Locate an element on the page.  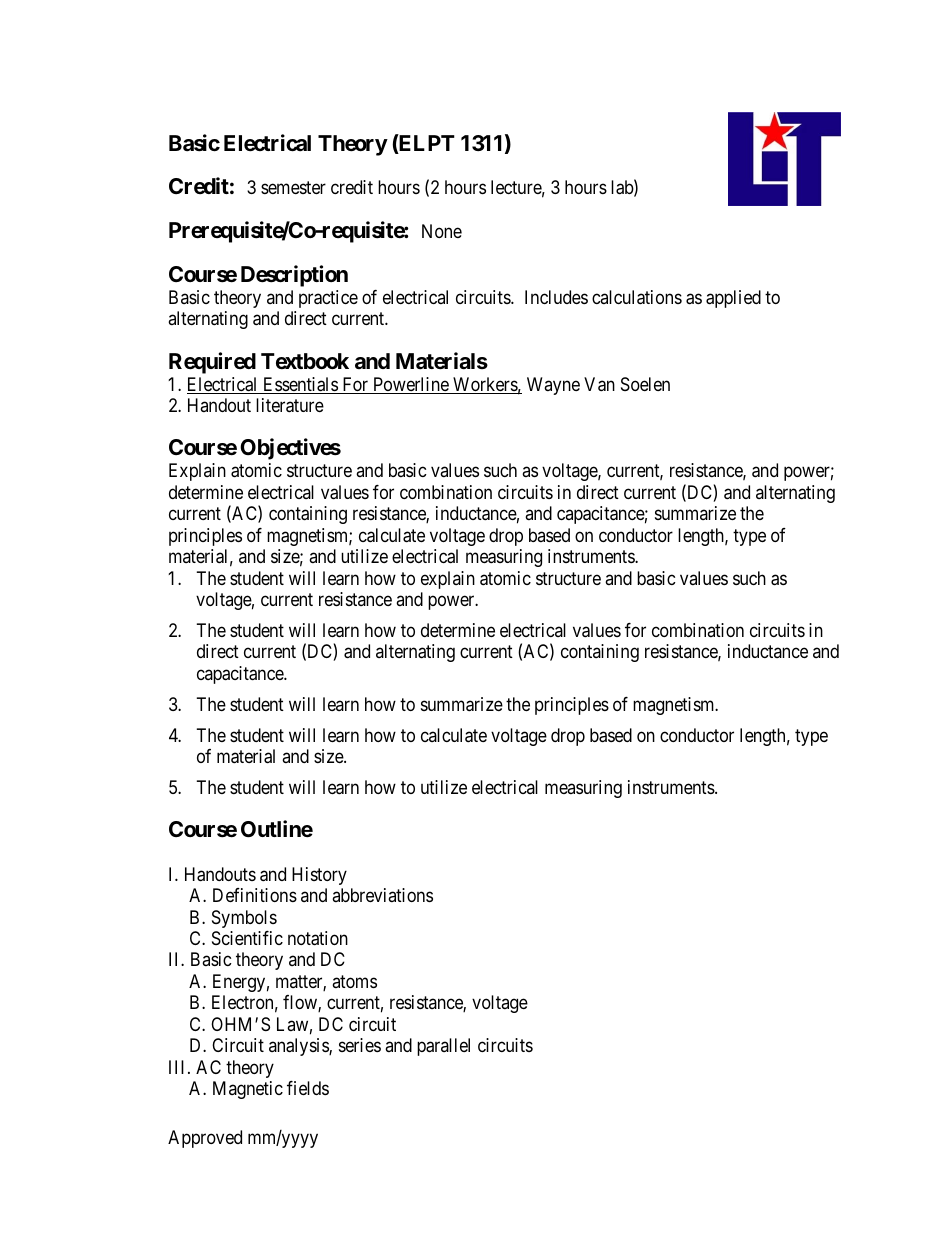
abbreviations is located at coordinates (382, 895).
